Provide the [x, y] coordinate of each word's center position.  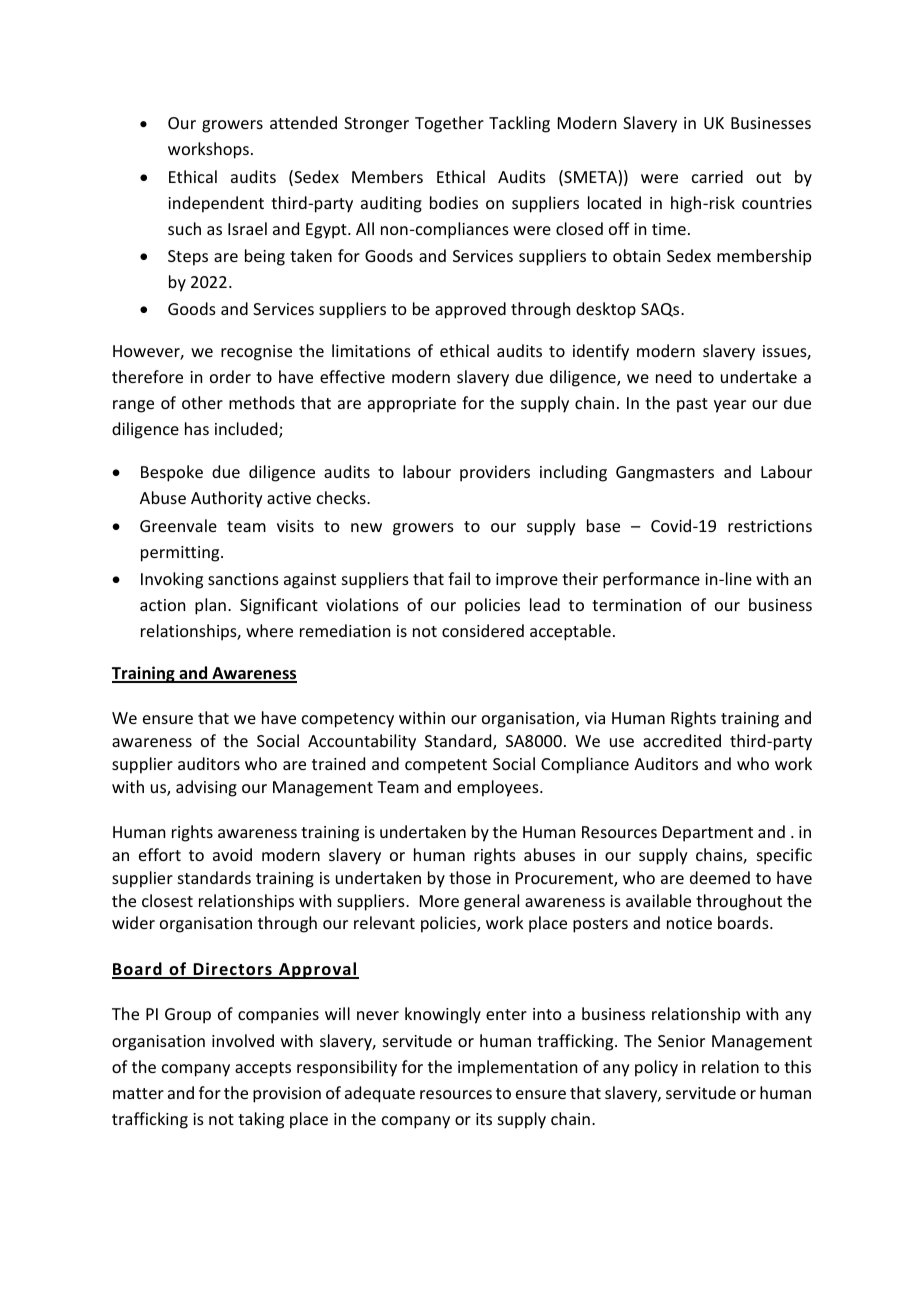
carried [717, 176]
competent [446, 766]
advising [206, 788]
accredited [682, 740]
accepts [263, 1069]
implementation [517, 1068]
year [730, 406]
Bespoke [172, 473]
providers [495, 473]
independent [216, 204]
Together [449, 124]
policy [656, 1068]
